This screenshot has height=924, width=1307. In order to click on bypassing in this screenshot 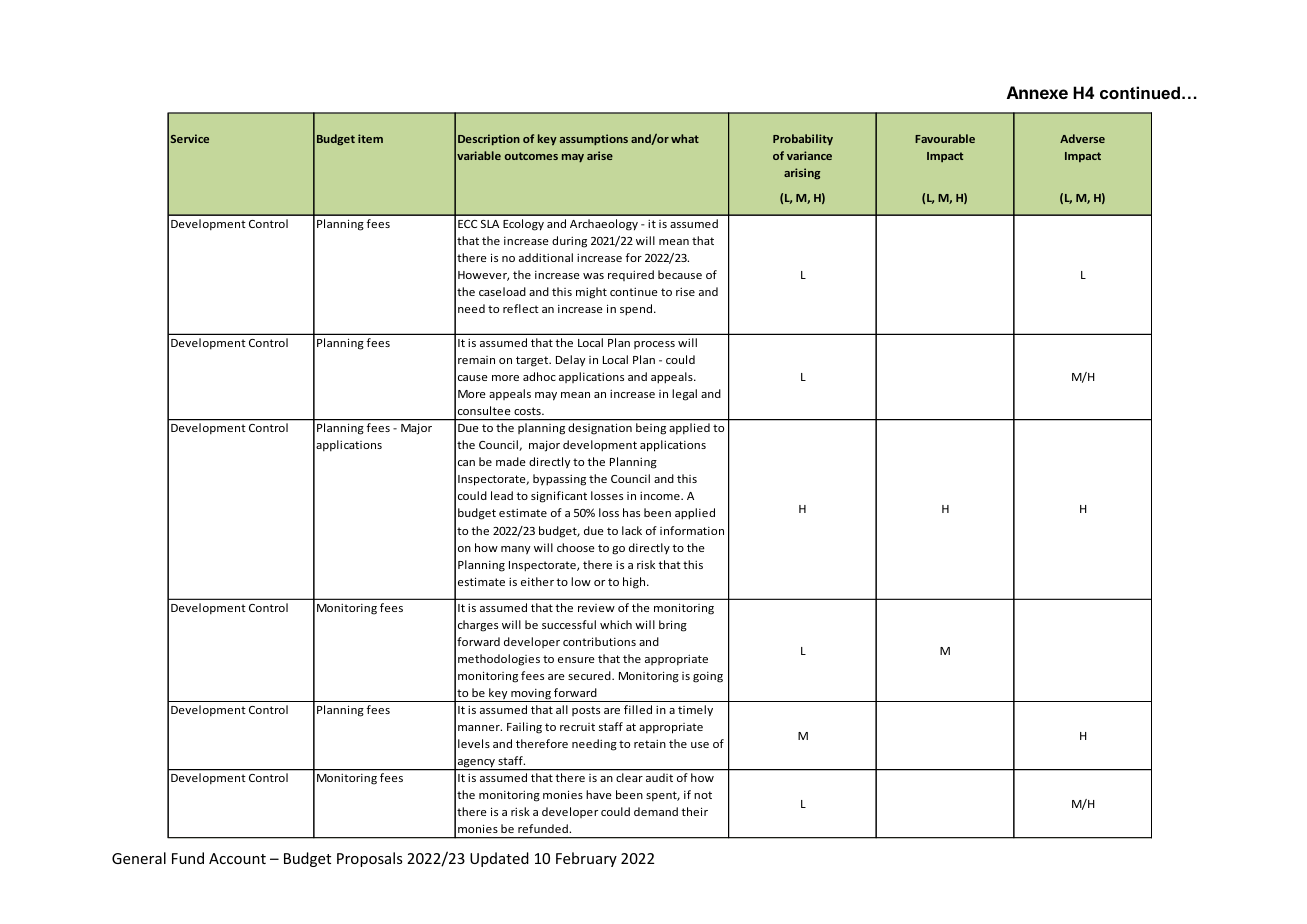, I will do `click(559, 480)`.
